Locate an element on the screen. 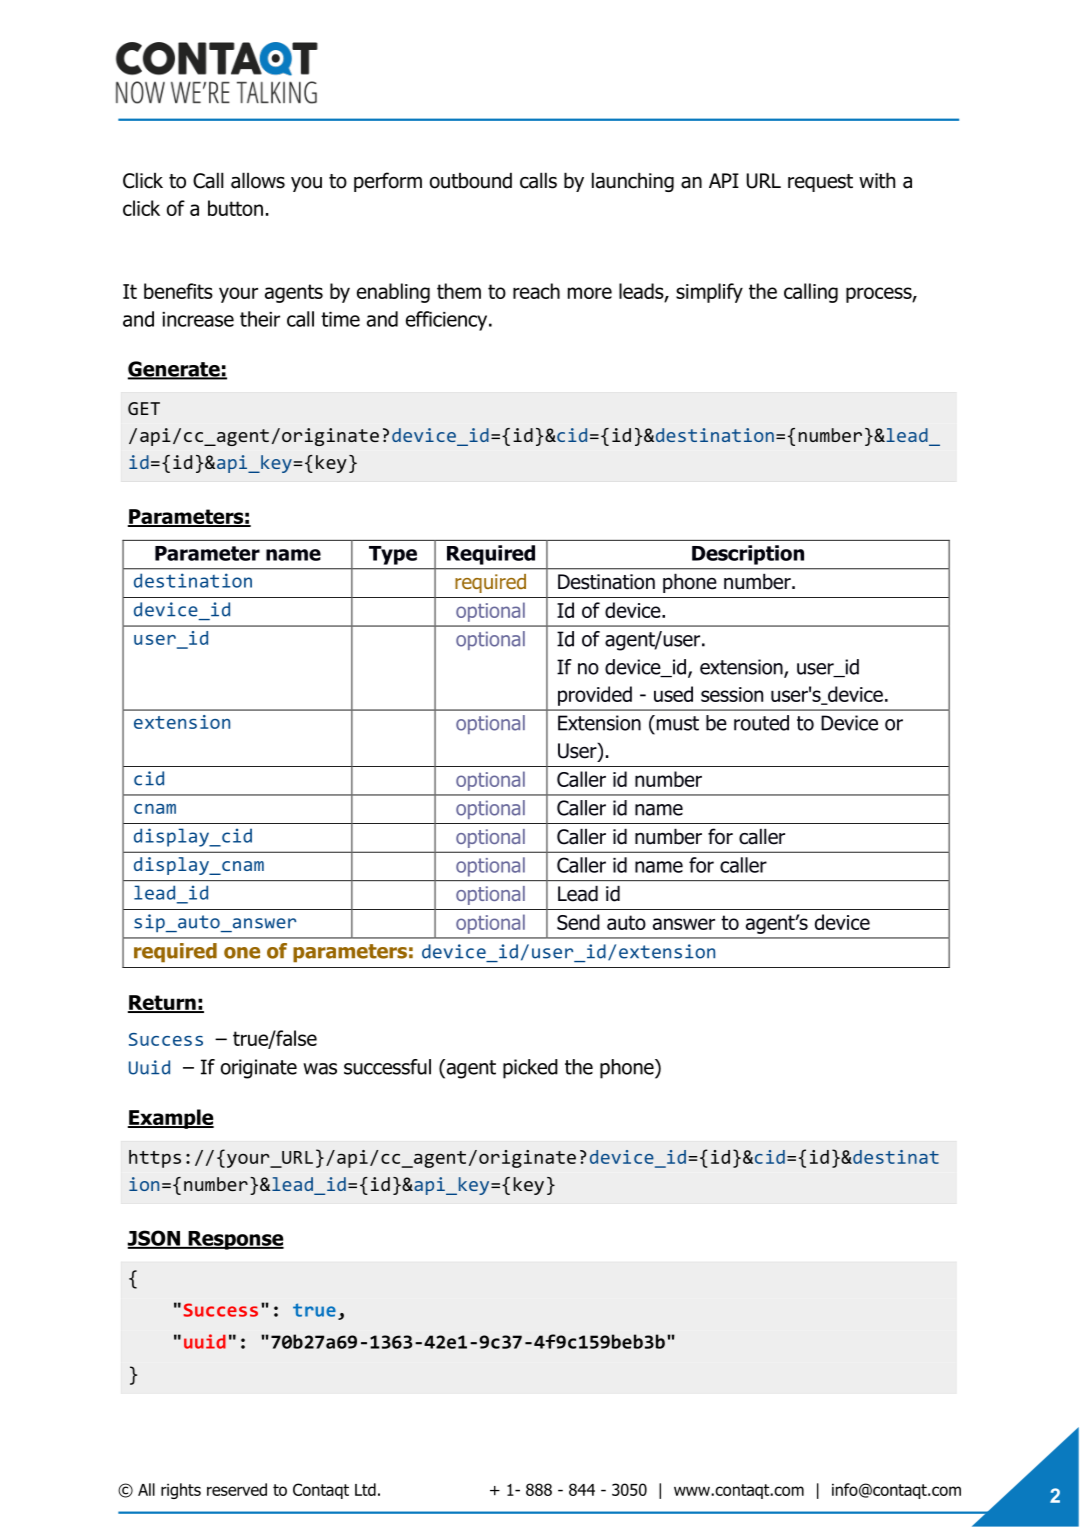 This screenshot has width=1080, height=1527. Response is located at coordinates (235, 1240).
